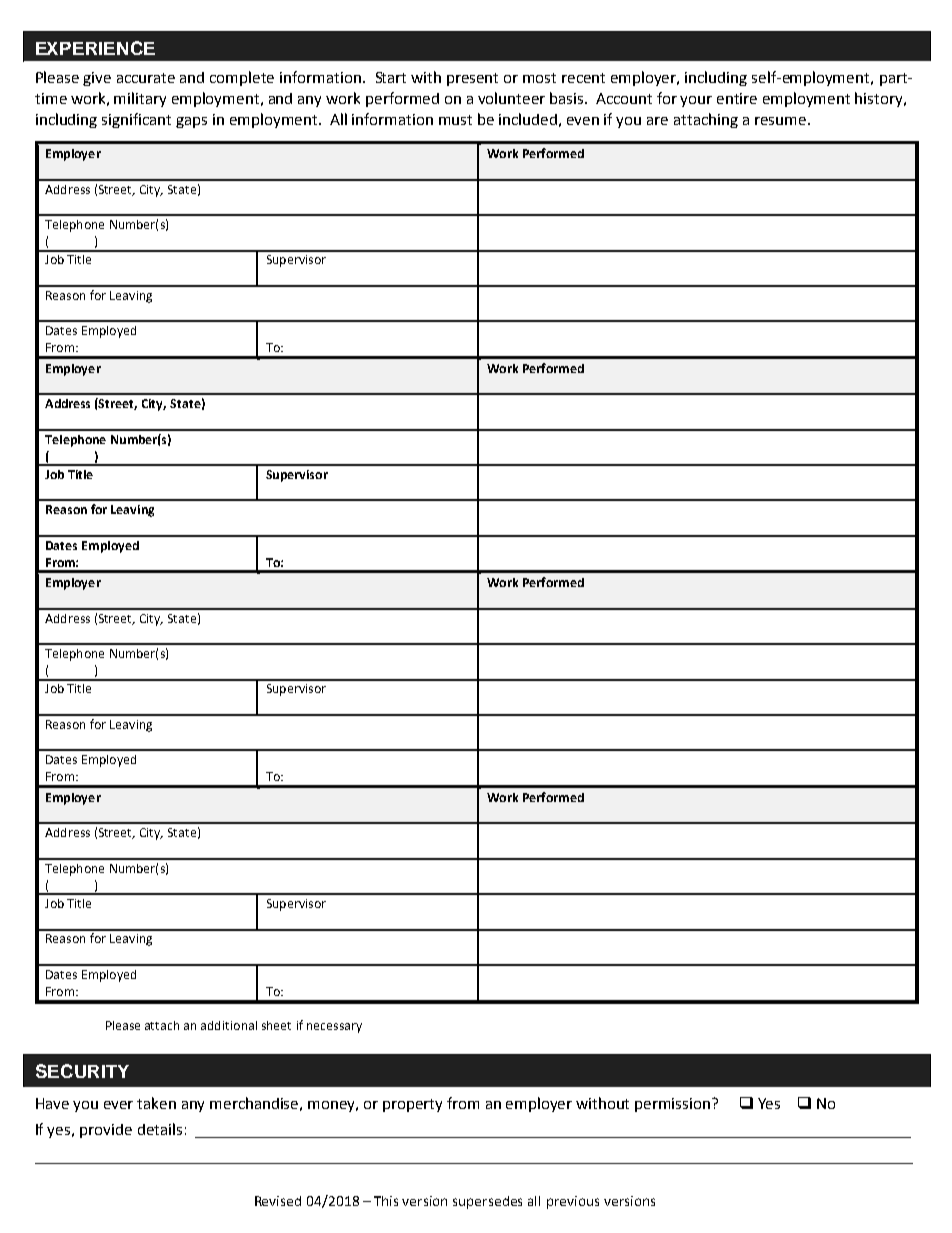 The image size is (952, 1233). What do you see at coordinates (160, 1129) in the screenshot?
I see `details` at bounding box center [160, 1129].
